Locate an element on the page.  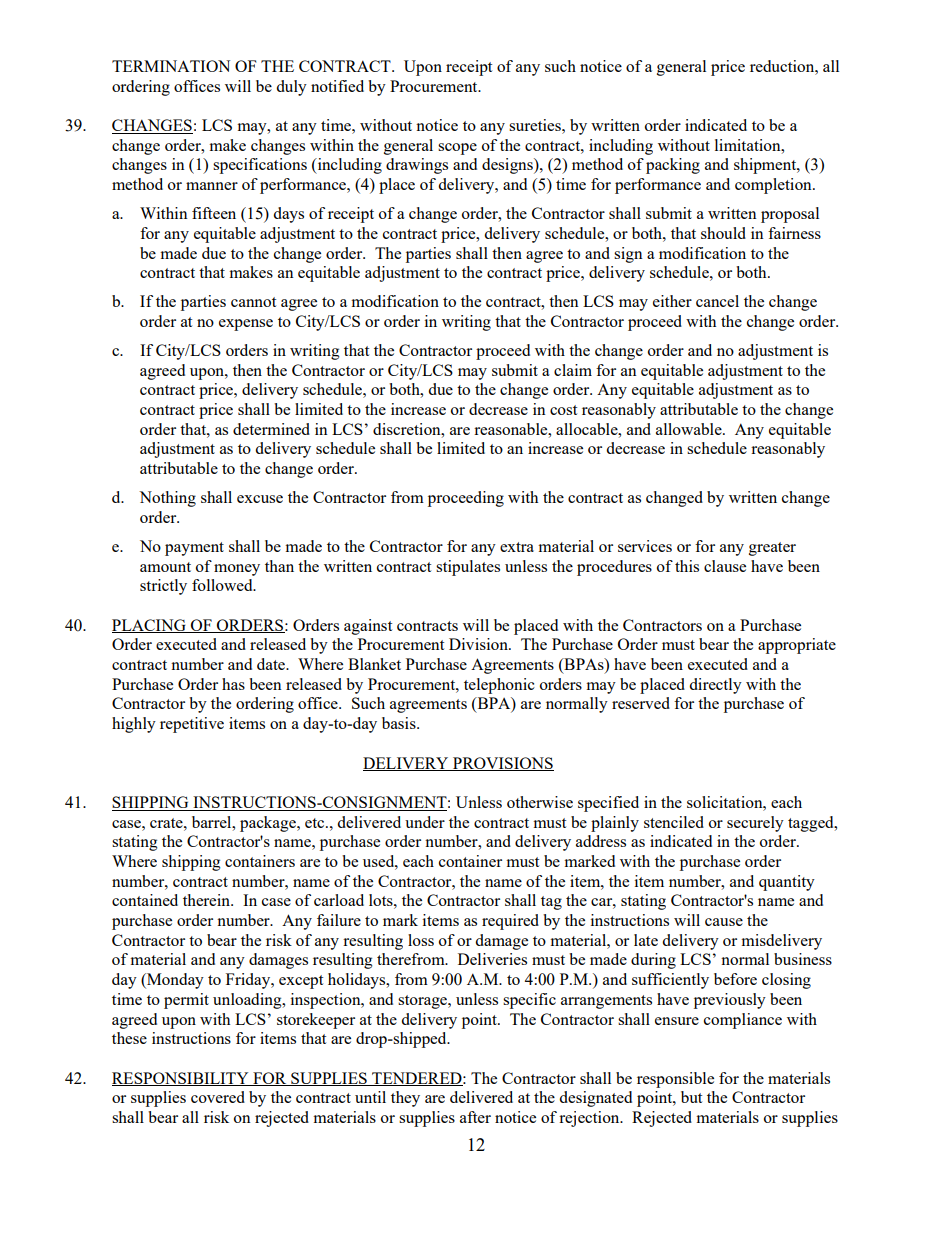
responsible is located at coordinates (675, 1080).
